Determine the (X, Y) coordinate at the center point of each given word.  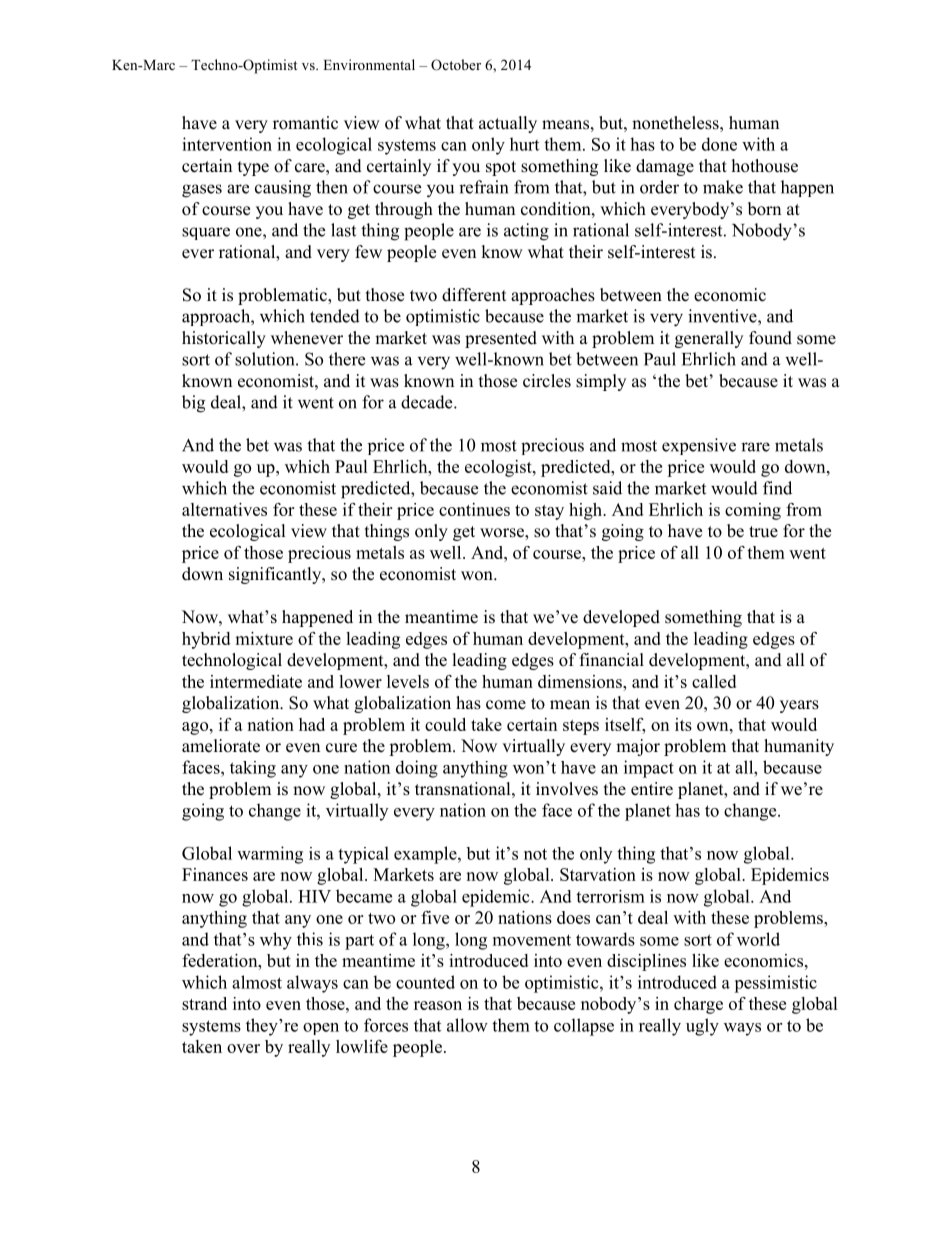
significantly (276, 575)
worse (503, 534)
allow (467, 1025)
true (763, 532)
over (243, 1048)
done (719, 144)
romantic (305, 123)
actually (508, 124)
